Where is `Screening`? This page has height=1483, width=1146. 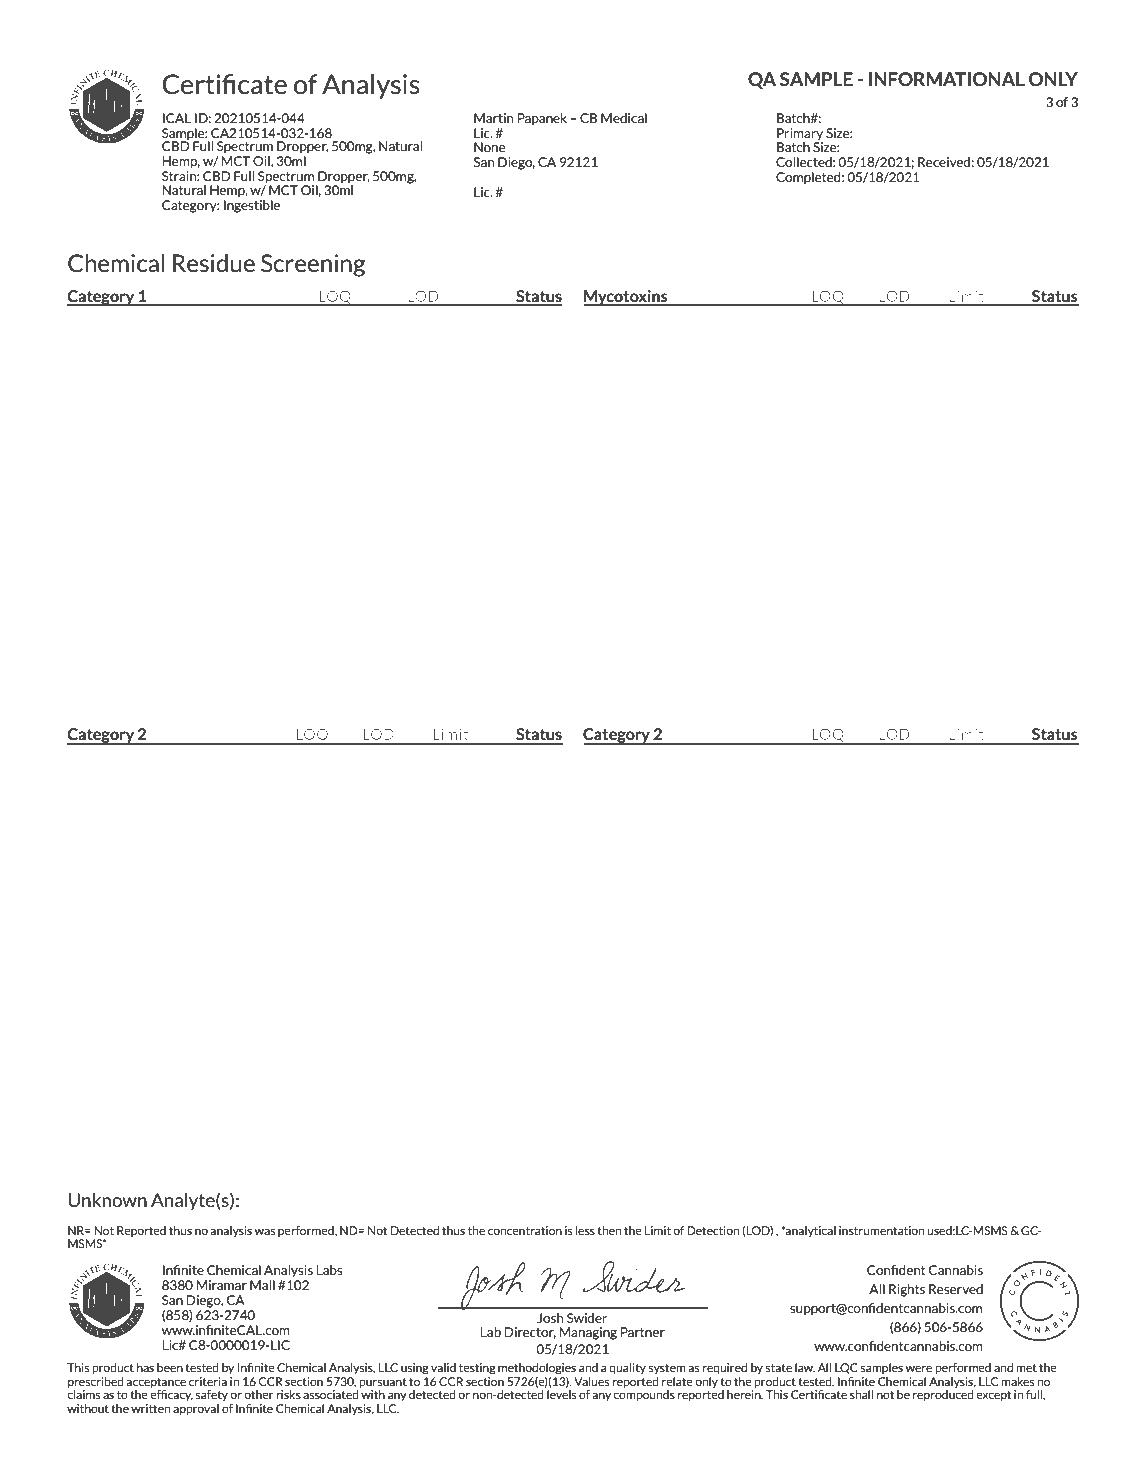 Screening is located at coordinates (313, 265).
